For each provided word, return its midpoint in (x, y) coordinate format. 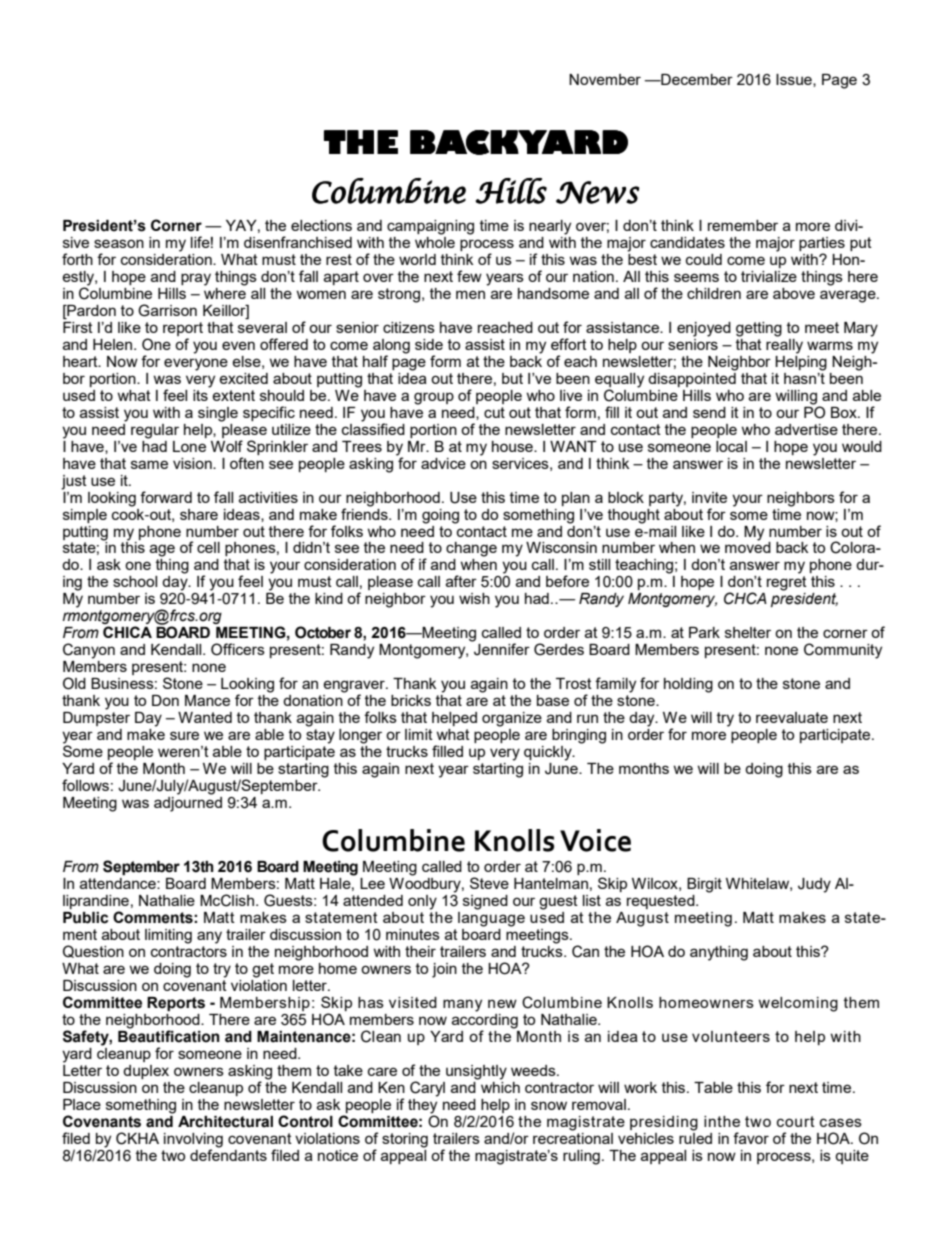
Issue (795, 80)
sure (184, 735)
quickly (549, 753)
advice (443, 463)
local (731, 446)
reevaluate (792, 717)
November (605, 79)
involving (193, 1140)
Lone (189, 446)
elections (321, 225)
